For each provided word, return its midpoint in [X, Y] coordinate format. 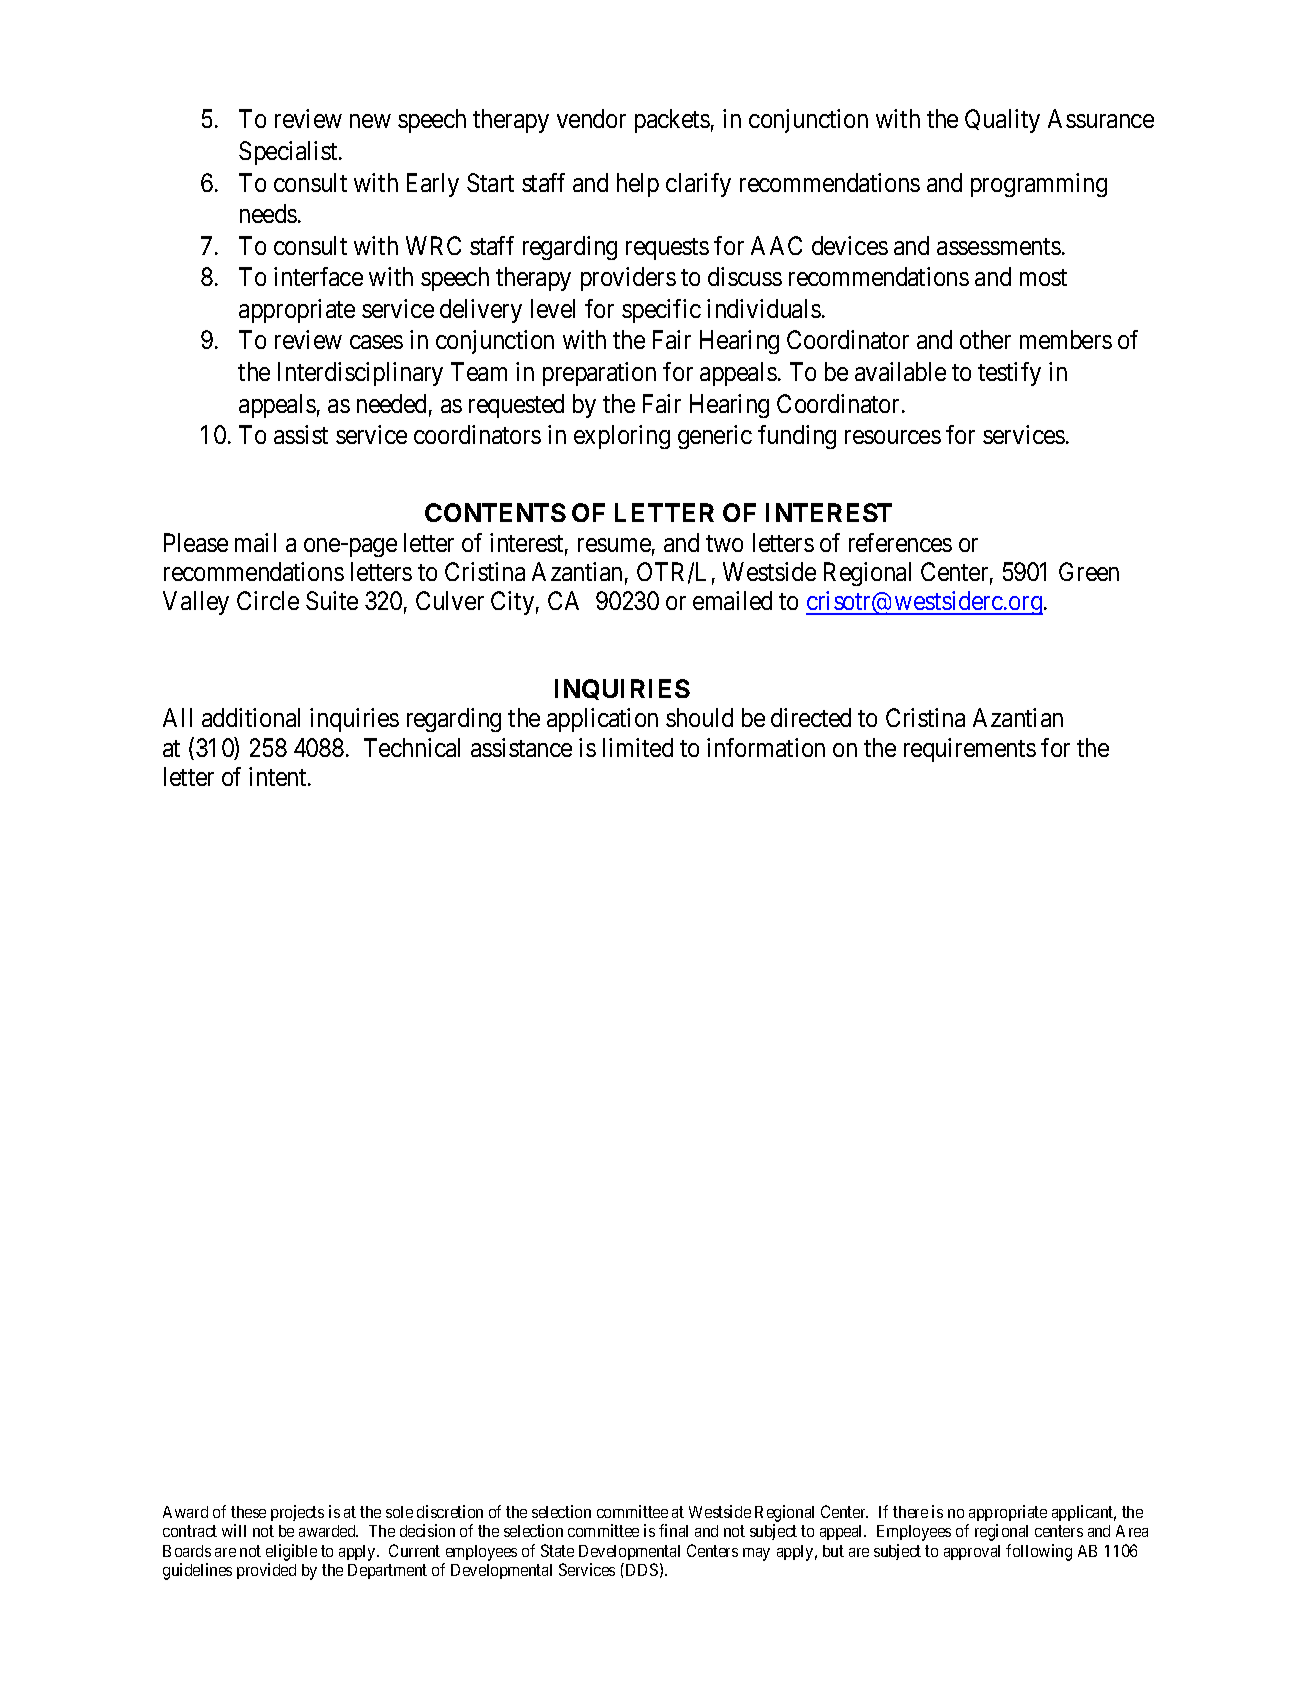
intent [279, 776]
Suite [332, 600]
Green [1089, 571]
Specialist [289, 153]
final [673, 1530]
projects [297, 1513]
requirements [970, 750]
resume [614, 545]
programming [1039, 185]
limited [638, 747]
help [638, 185]
